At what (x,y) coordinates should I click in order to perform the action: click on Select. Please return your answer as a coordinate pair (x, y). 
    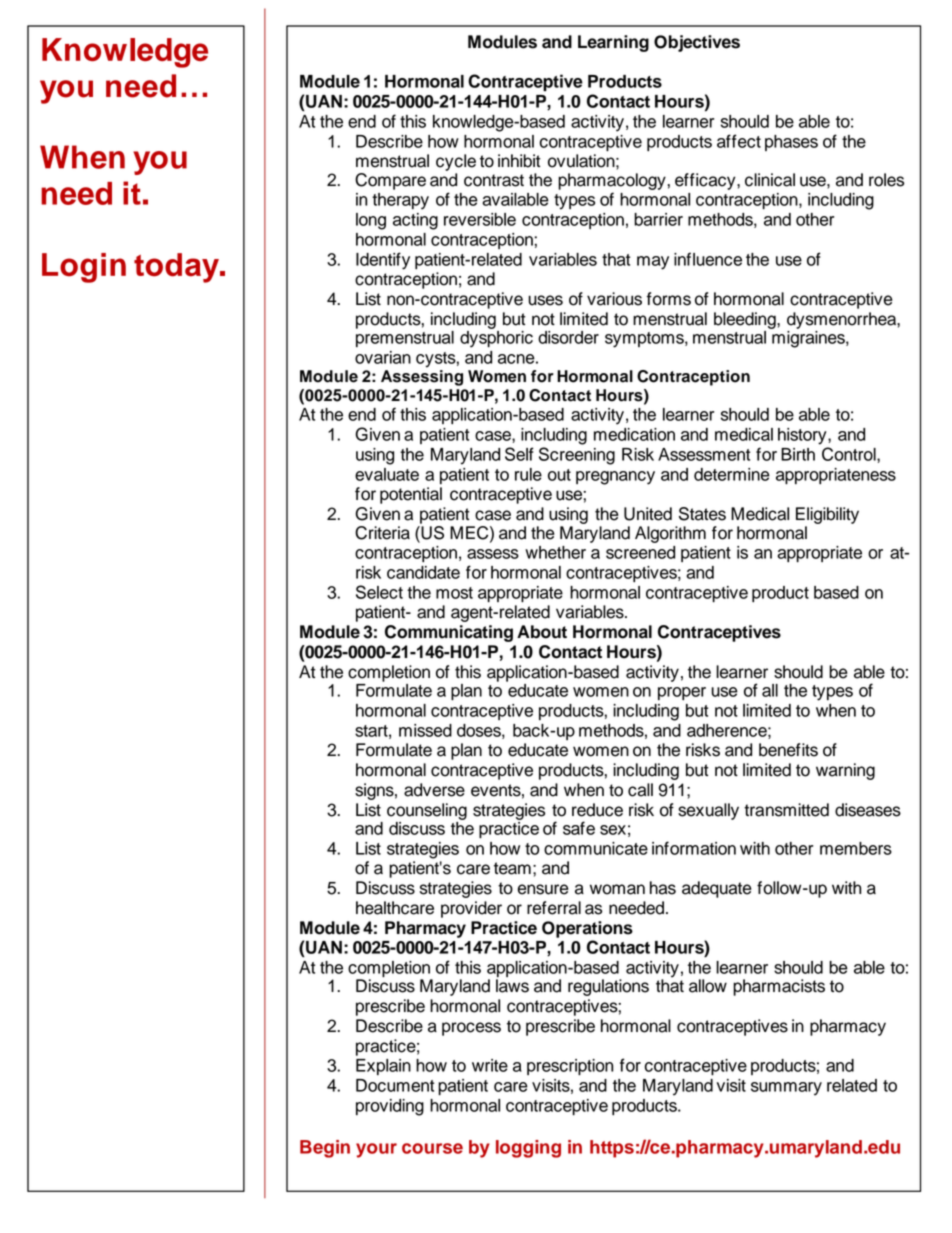
    Looking at the image, I should click on (379, 592).
